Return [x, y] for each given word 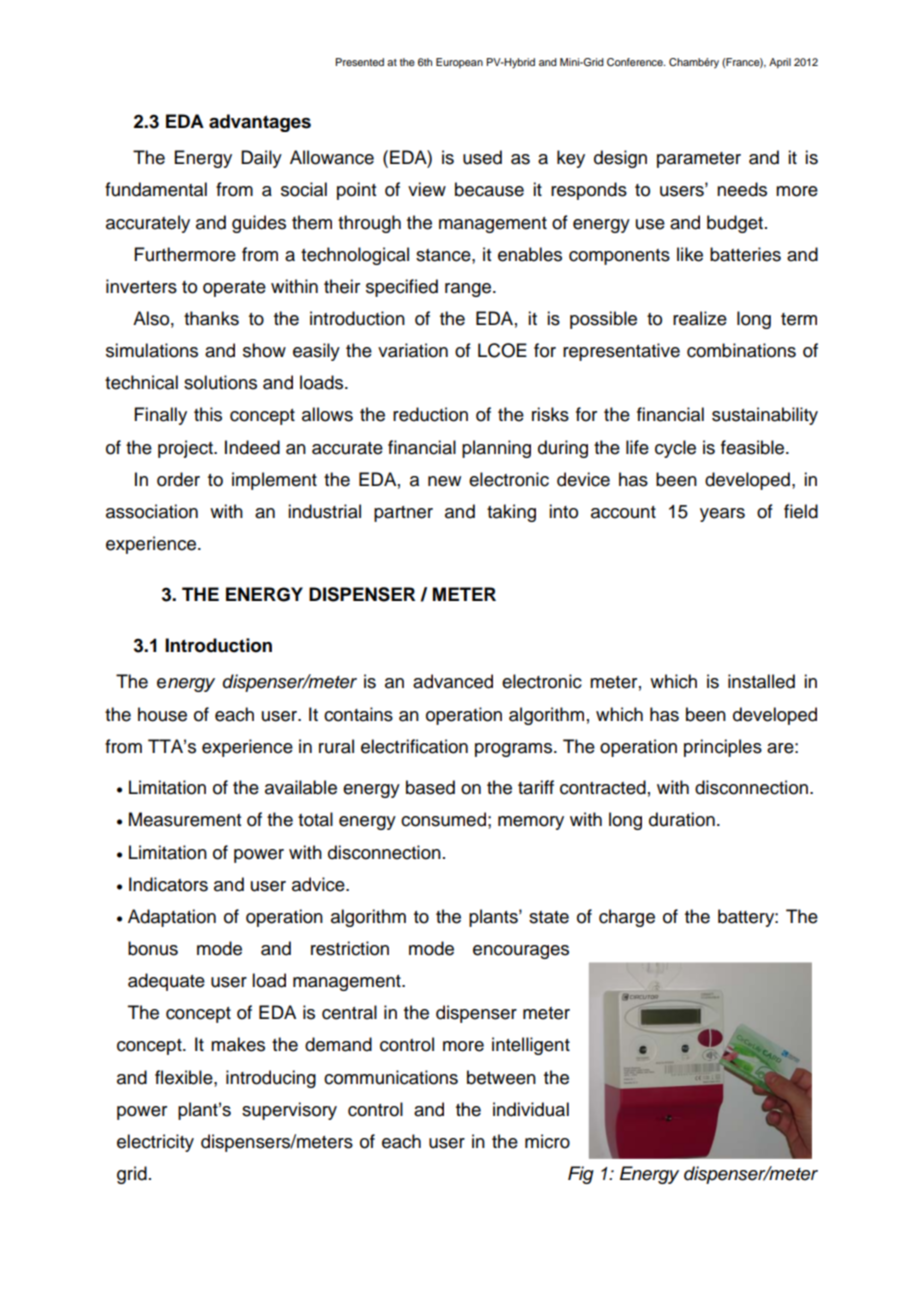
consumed [443, 819]
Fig [581, 1175]
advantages [260, 123]
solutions [220, 382]
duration [682, 819]
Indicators [168, 884]
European [459, 63]
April [780, 63]
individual [531, 1109]
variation [413, 350]
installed [761, 681]
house [162, 714]
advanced [453, 681]
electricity [155, 1143]
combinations [741, 350]
